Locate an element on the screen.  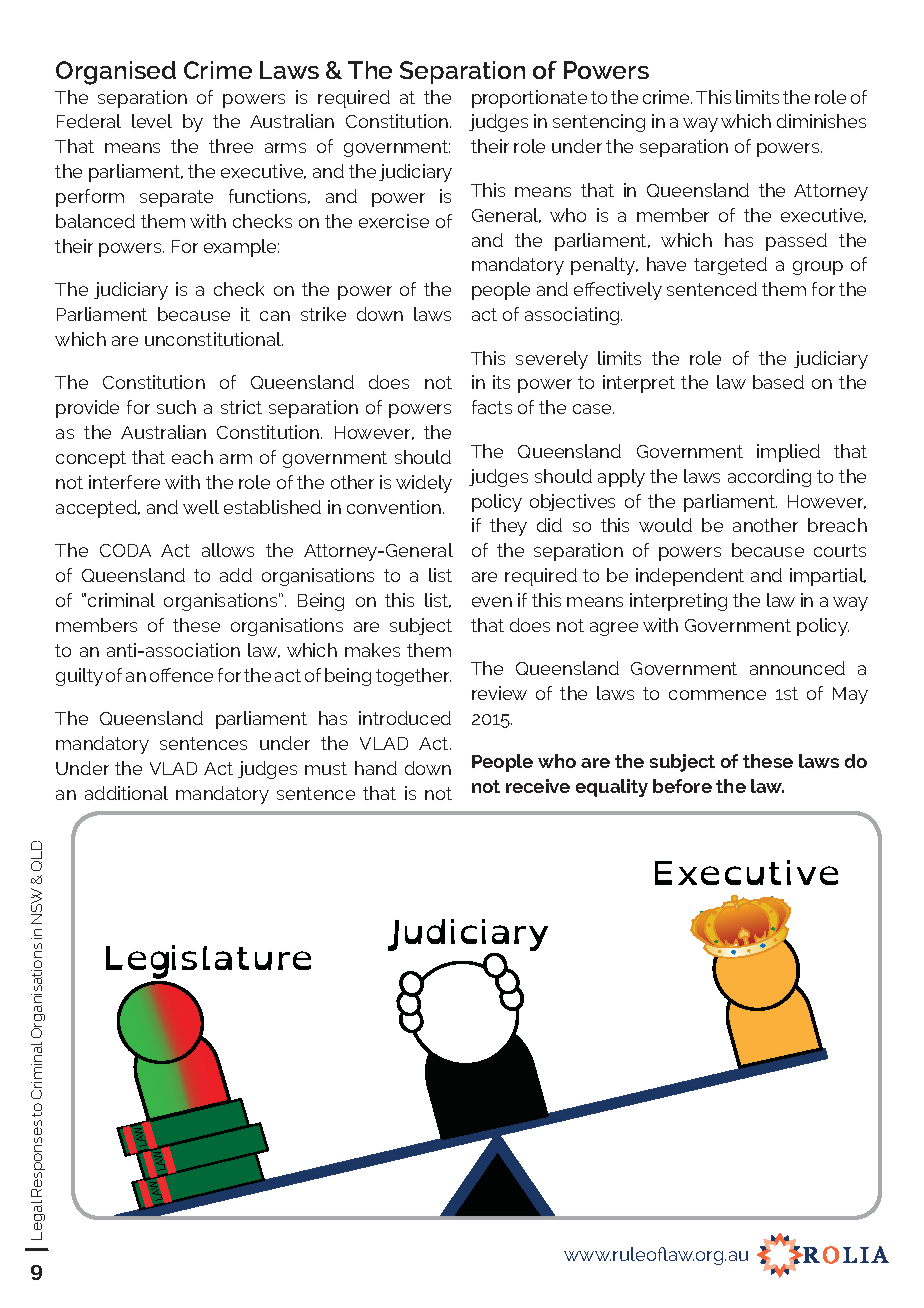
Legislature is located at coordinates (208, 962).
